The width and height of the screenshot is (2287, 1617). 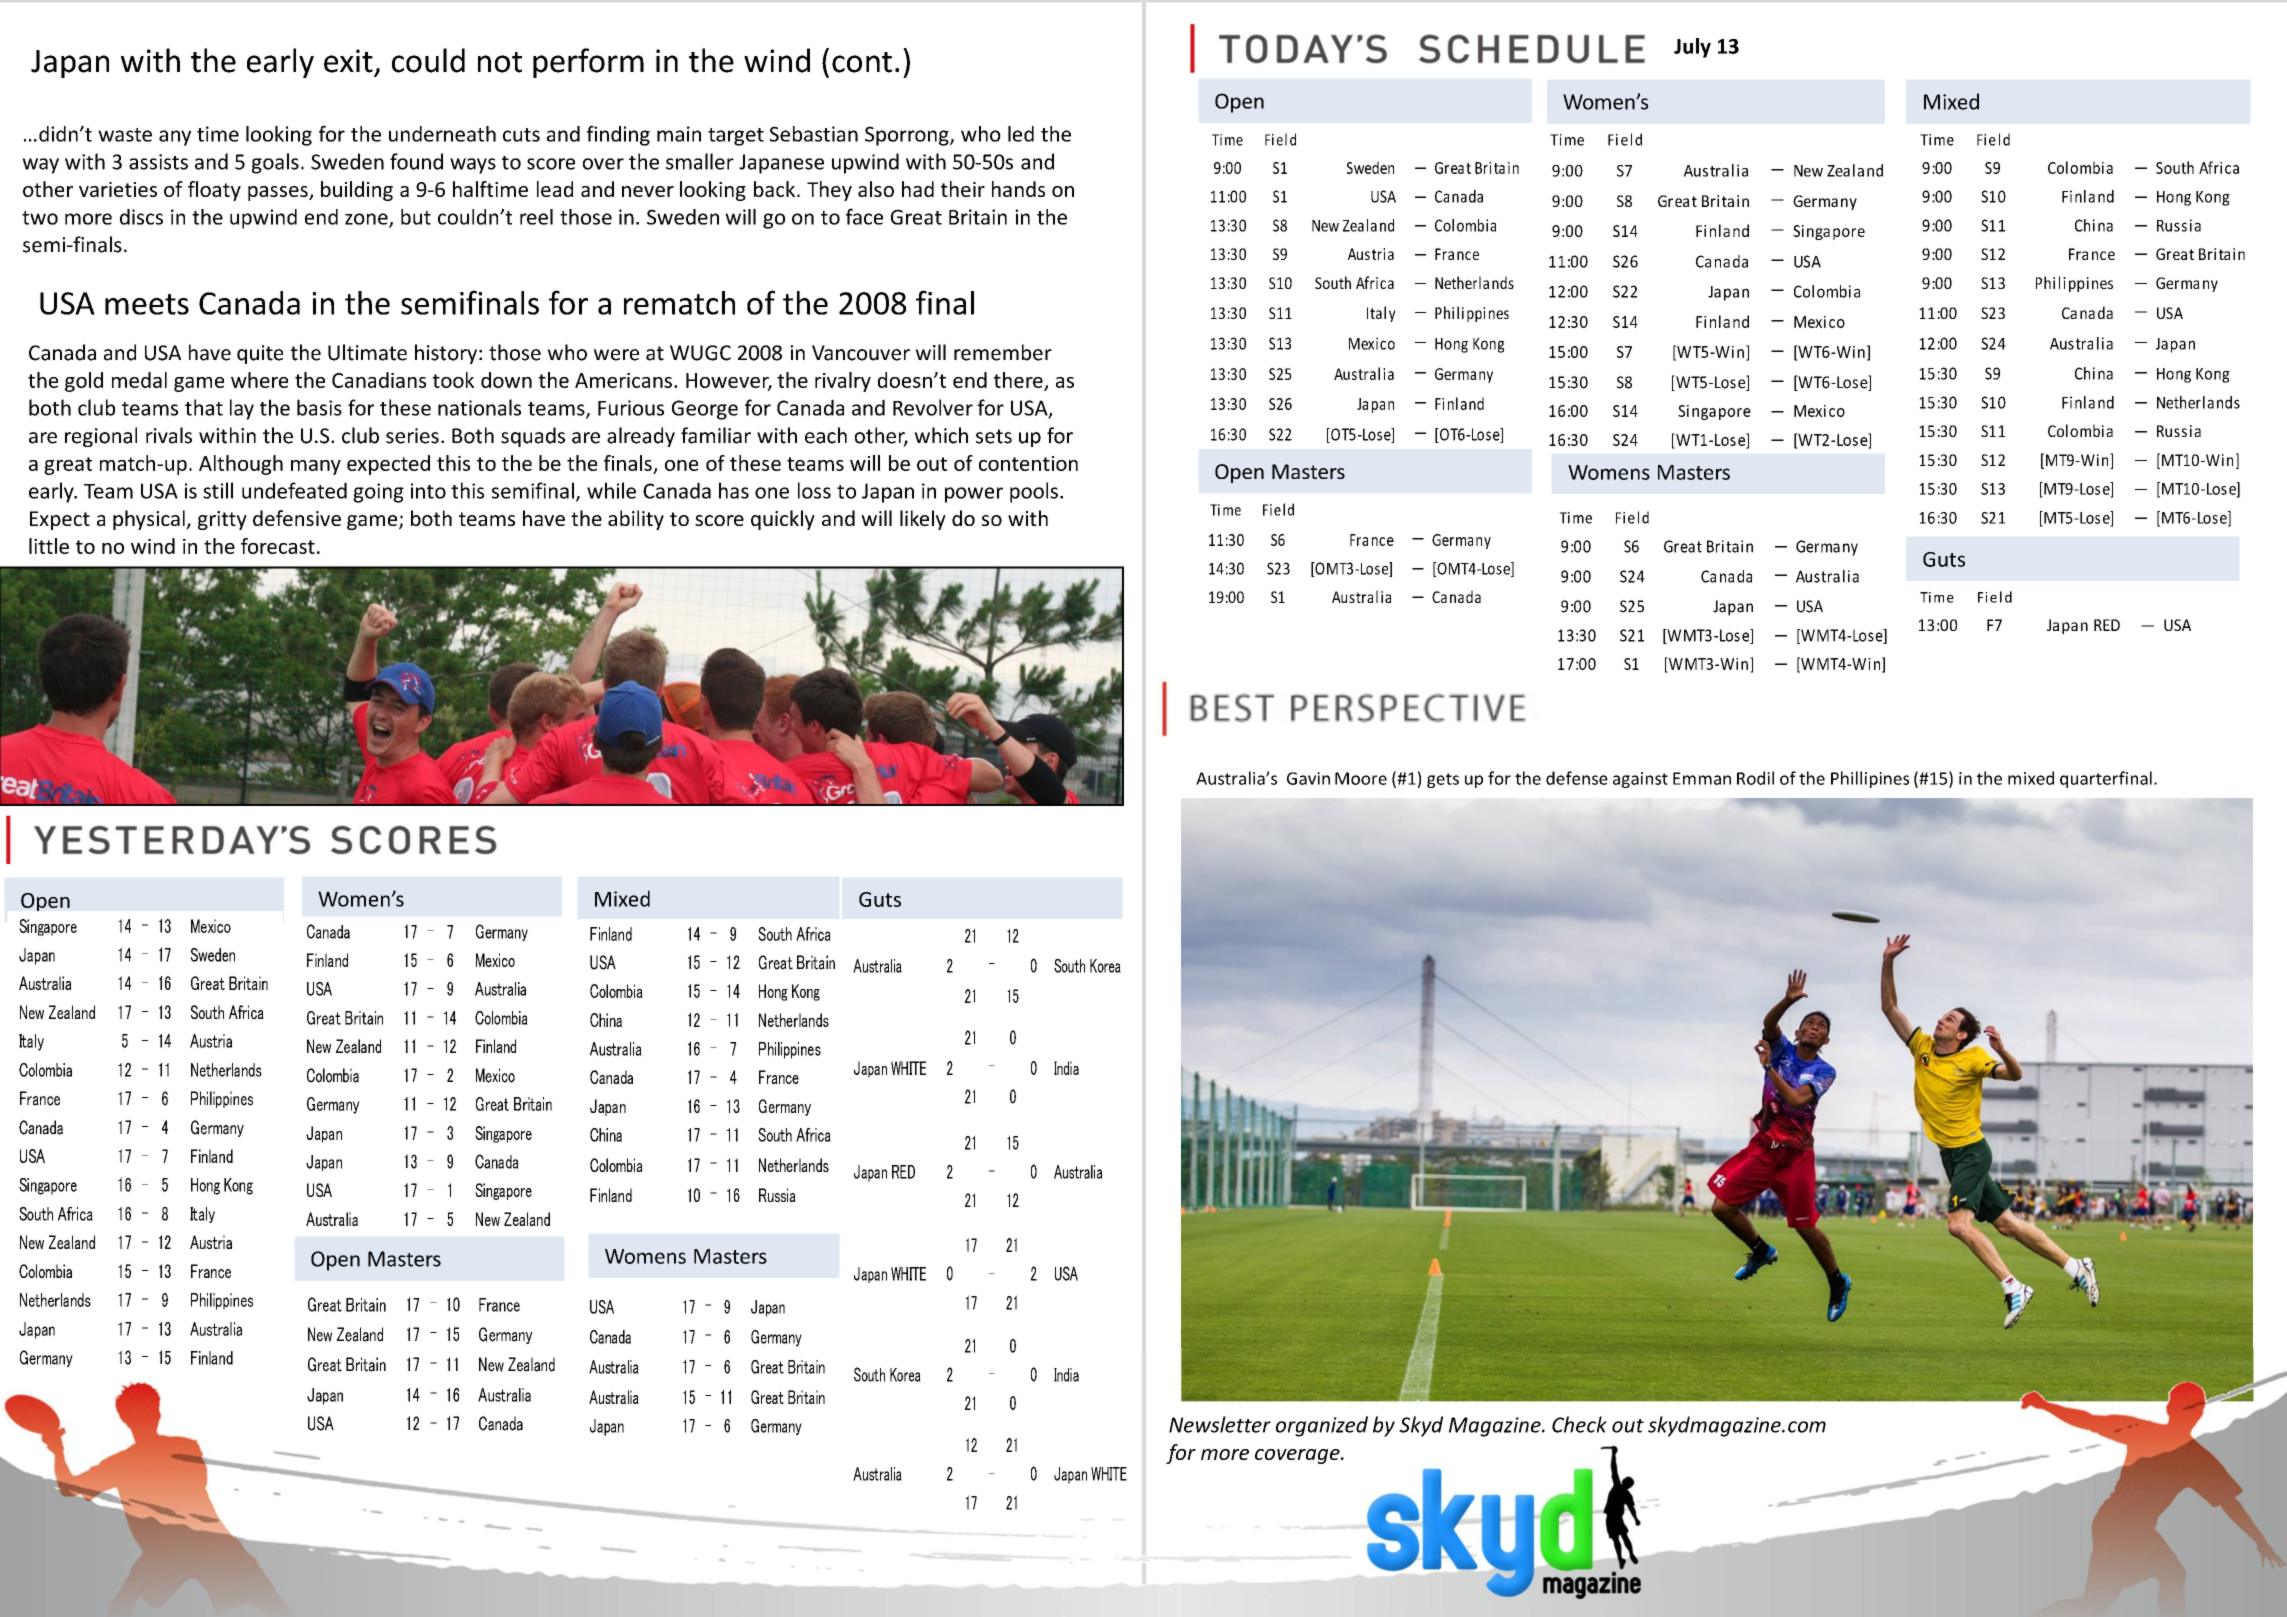 I want to click on likely, so click(x=923, y=520).
